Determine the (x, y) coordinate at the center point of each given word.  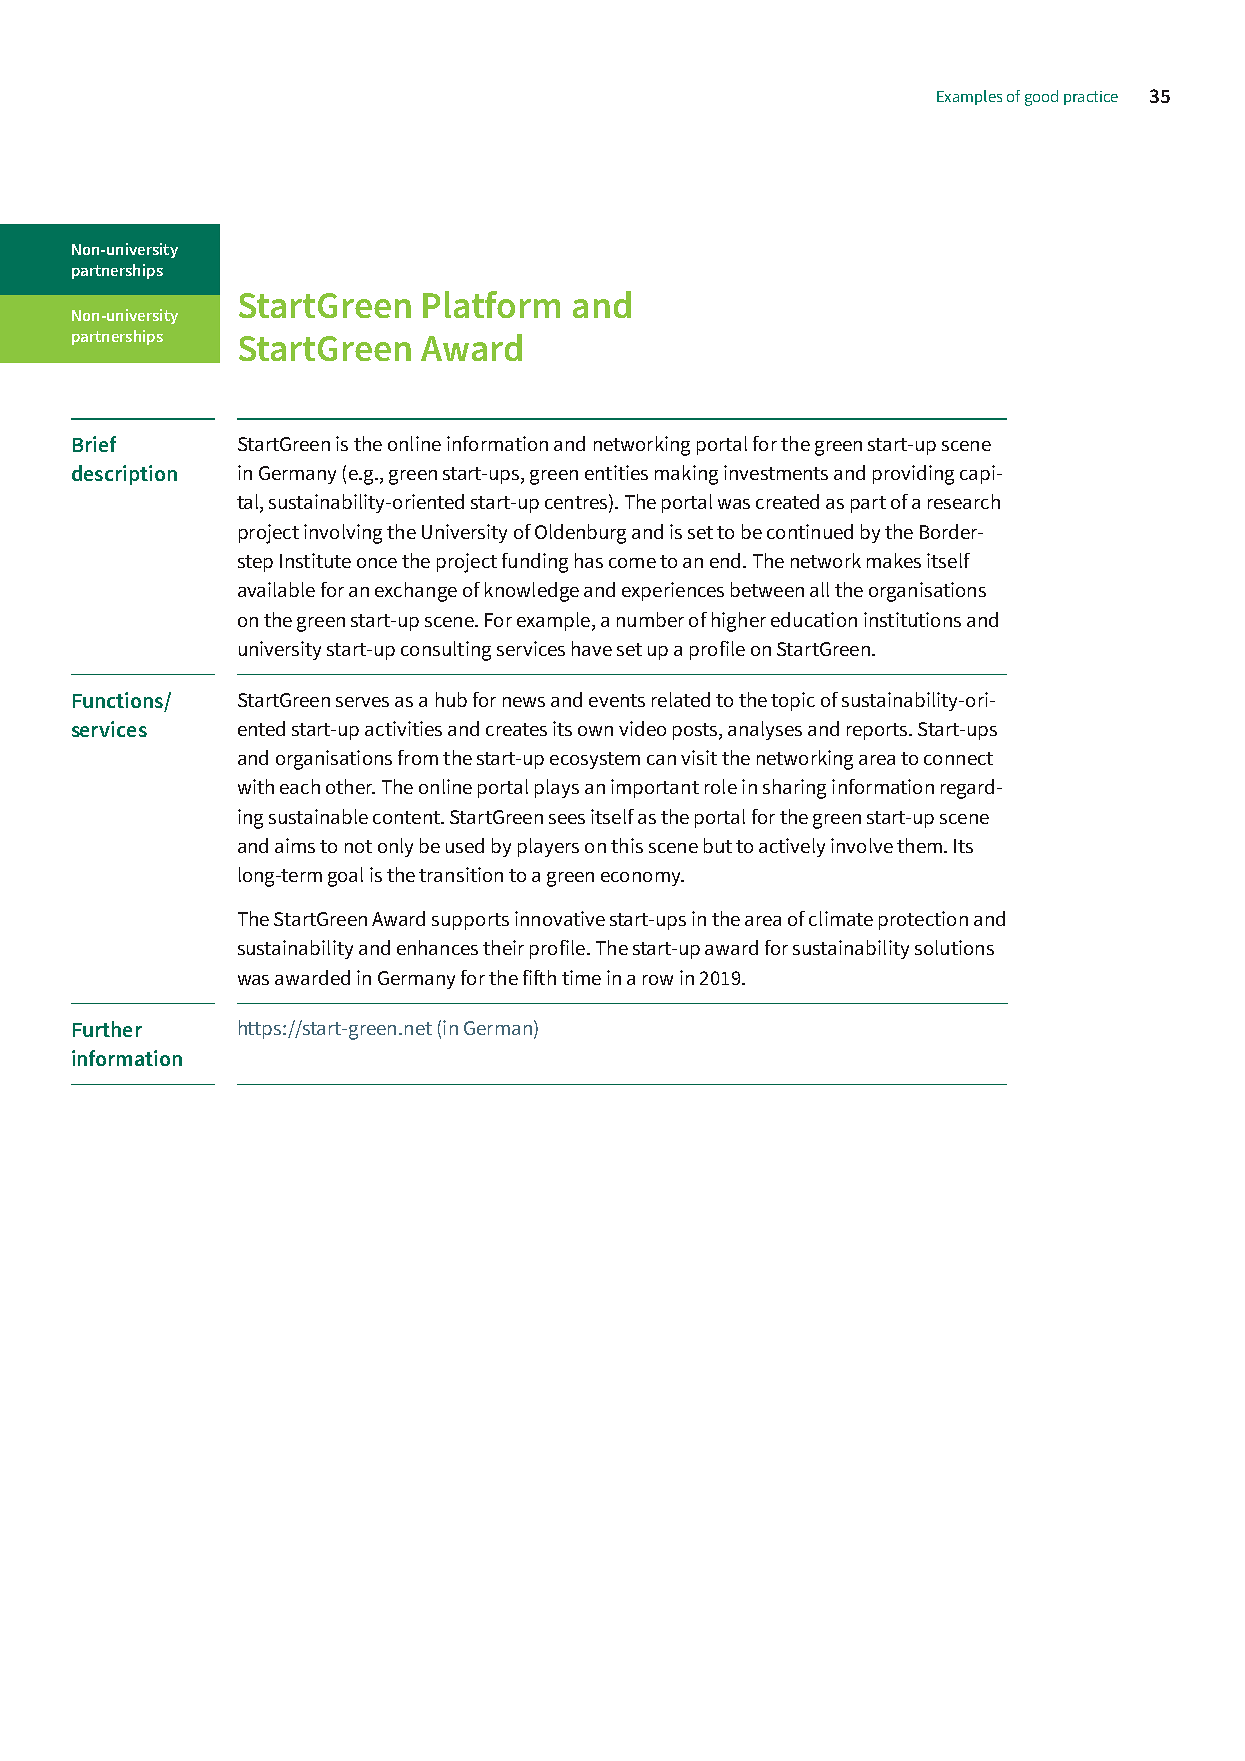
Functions (119, 701)
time (581, 977)
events (617, 700)
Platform (491, 304)
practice (1091, 98)
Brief (94, 444)
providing (913, 475)
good (1041, 98)
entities (616, 472)
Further (107, 1029)
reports (878, 731)
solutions (954, 947)
